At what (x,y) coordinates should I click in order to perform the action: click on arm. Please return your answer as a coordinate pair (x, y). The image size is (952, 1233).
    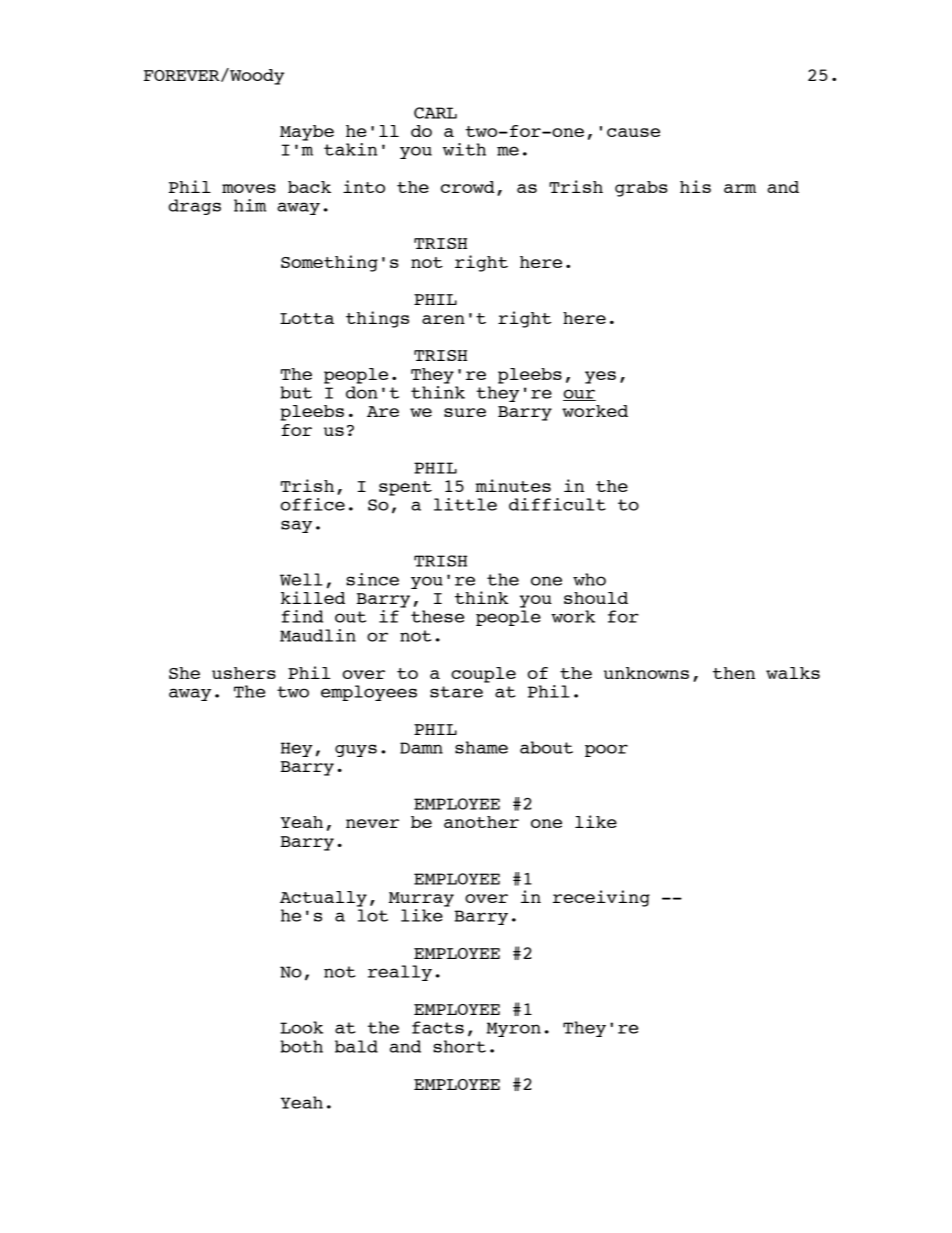
    Looking at the image, I should click on (740, 188).
